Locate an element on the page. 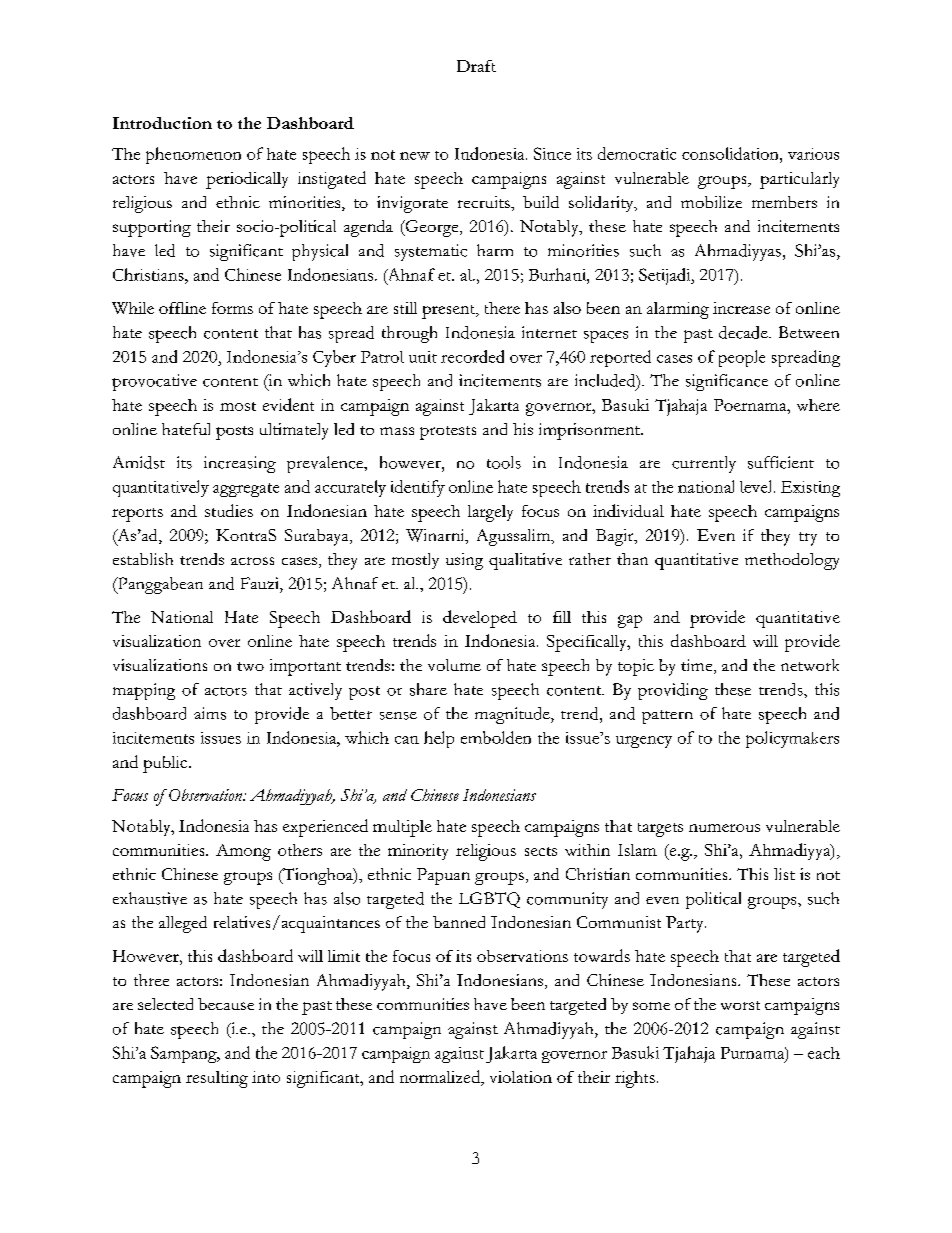  normalized is located at coordinates (441, 1078).
